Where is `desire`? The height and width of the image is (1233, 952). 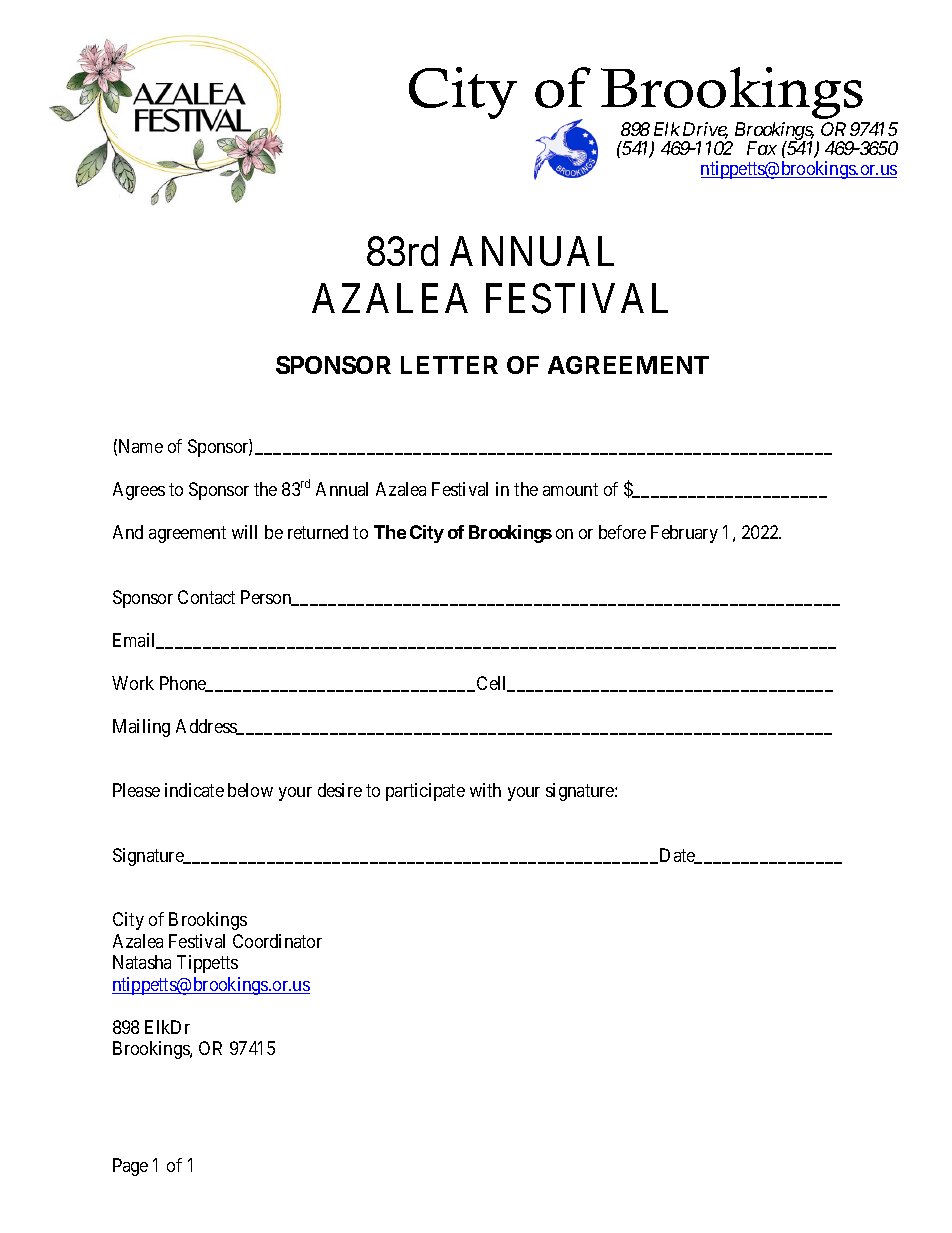
desire is located at coordinates (340, 790).
